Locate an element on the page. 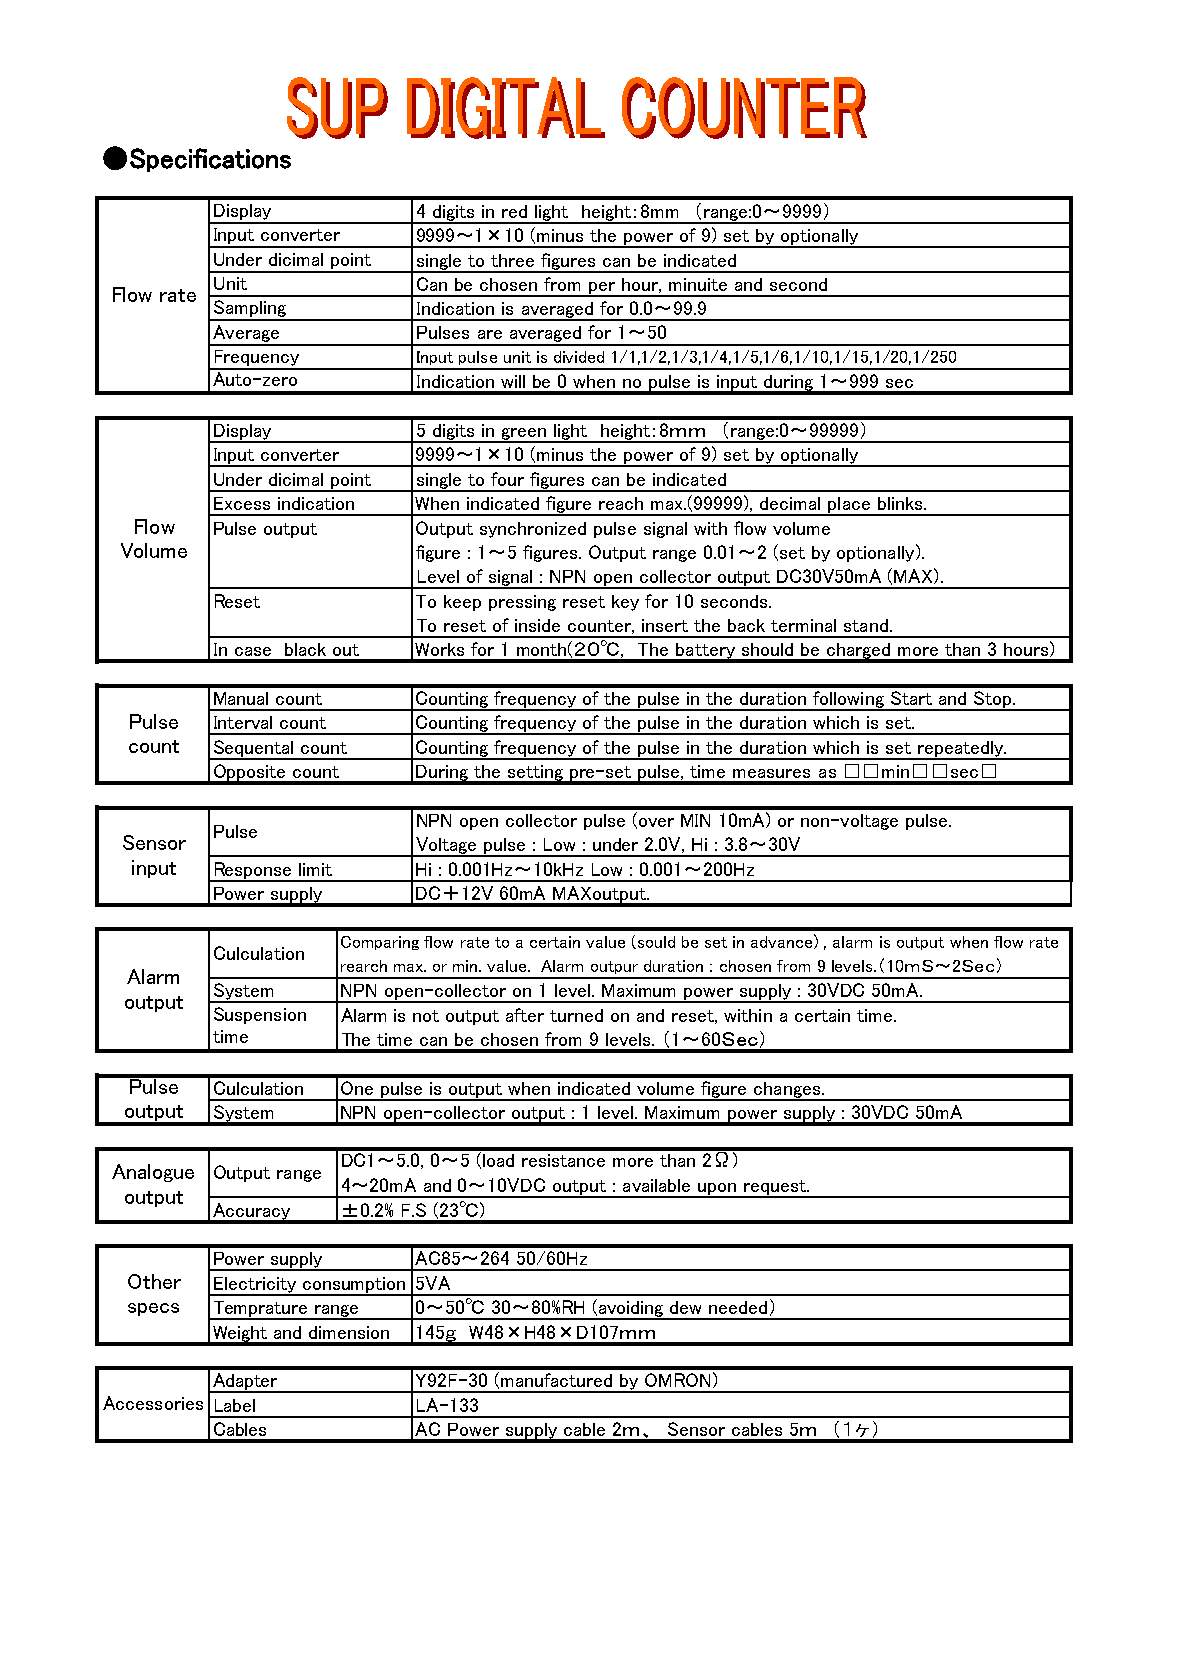 The height and width of the page is (1676, 1184). place is located at coordinates (849, 506).
